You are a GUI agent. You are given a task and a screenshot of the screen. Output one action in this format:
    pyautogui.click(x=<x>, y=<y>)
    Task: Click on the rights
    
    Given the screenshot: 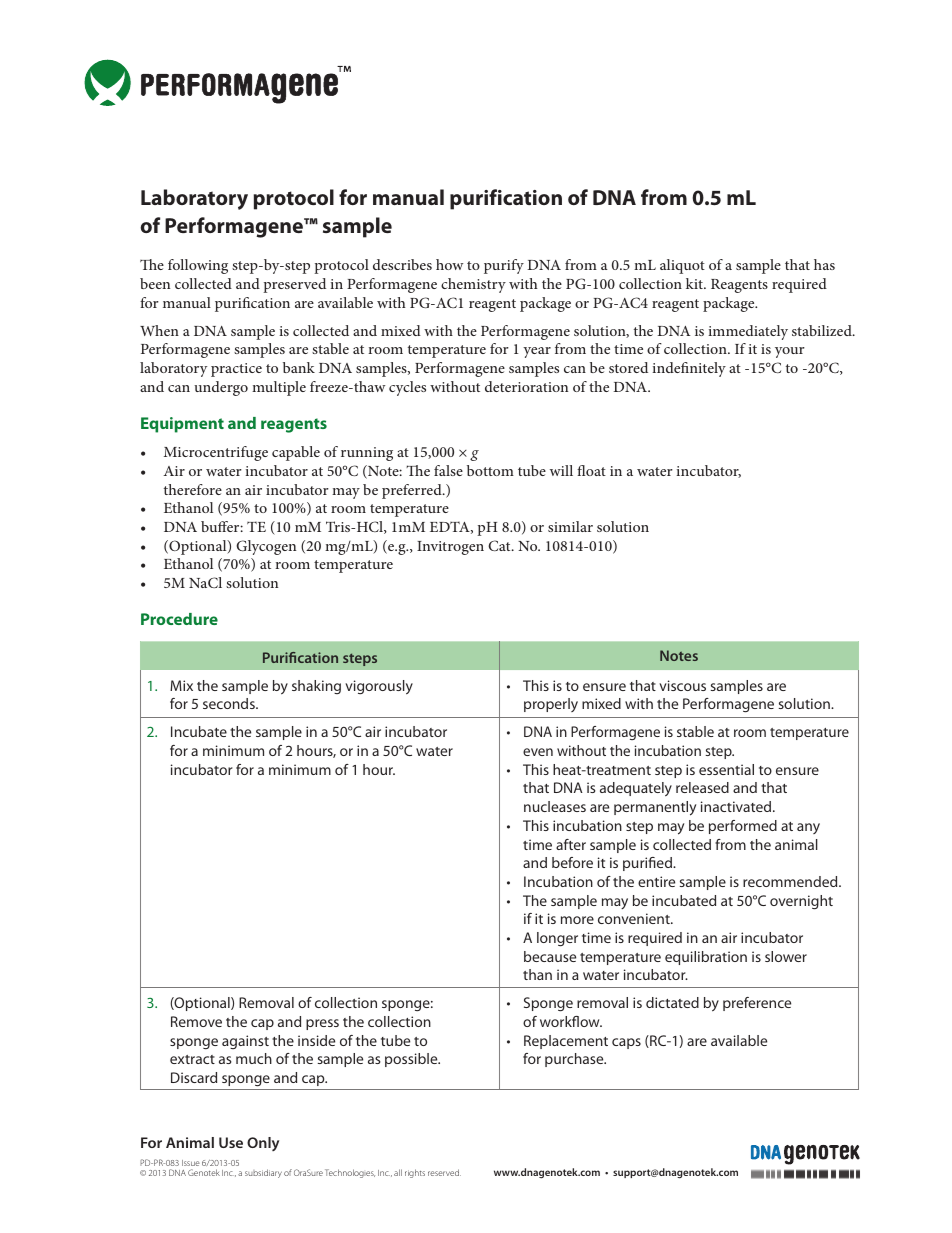 What is the action you would take?
    pyautogui.click(x=415, y=1173)
